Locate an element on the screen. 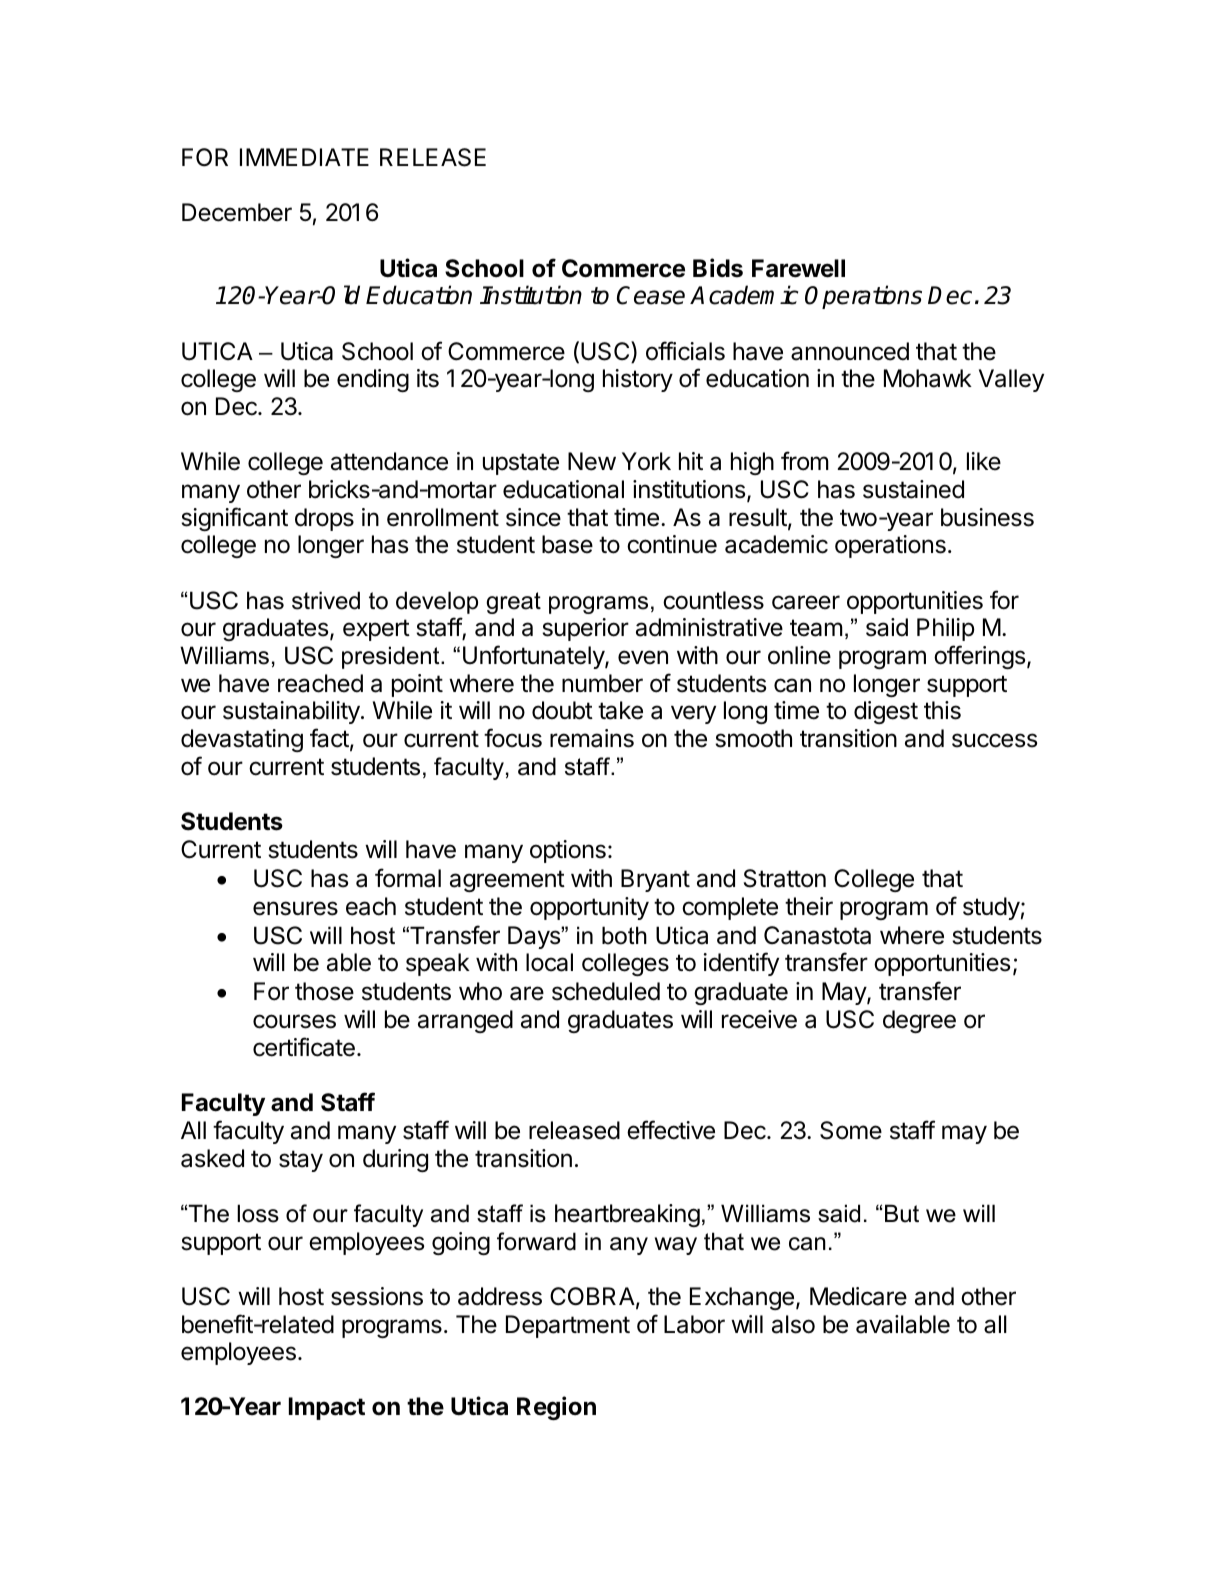  Farewell is located at coordinates (798, 268).
